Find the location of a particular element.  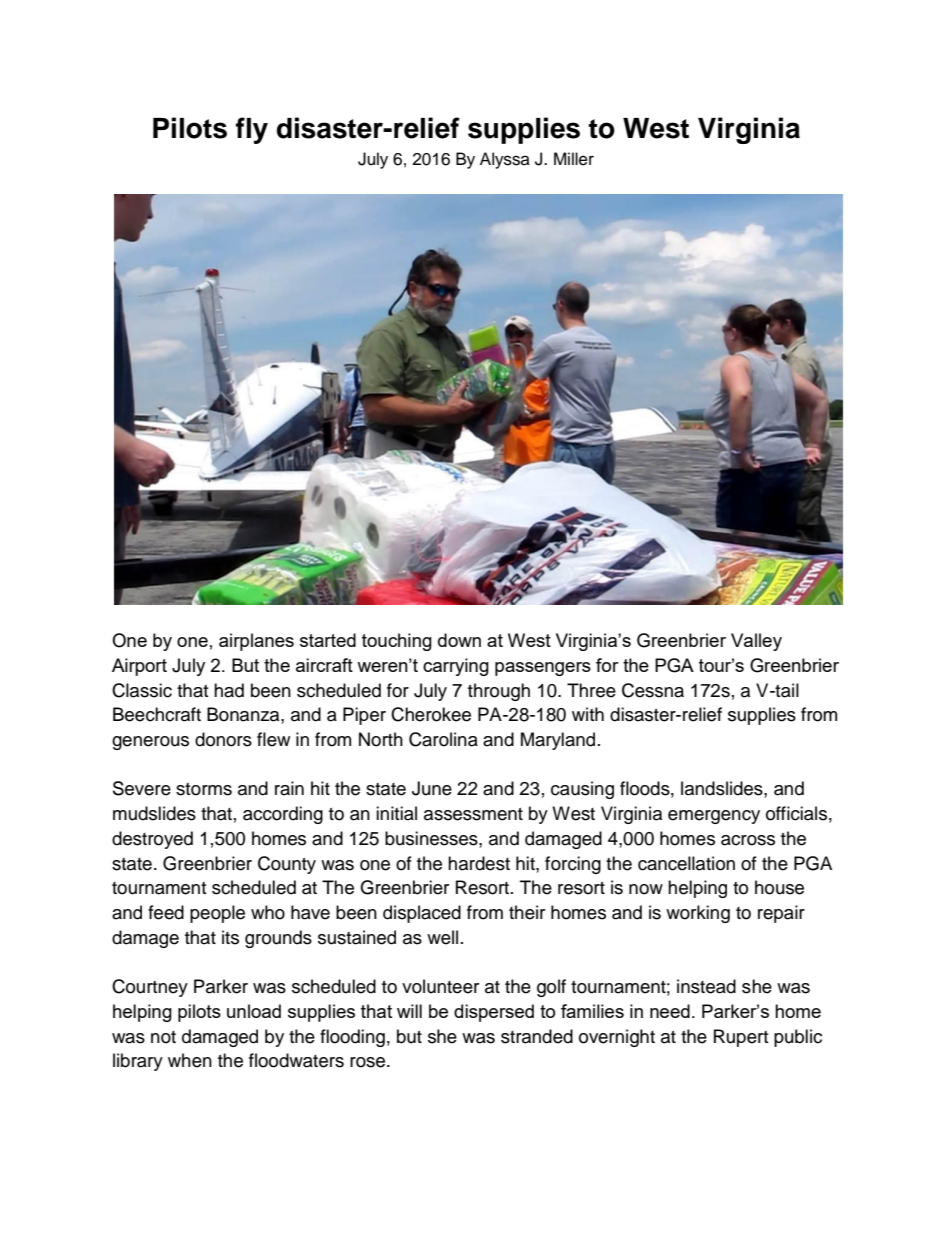

fly is located at coordinates (252, 130).
